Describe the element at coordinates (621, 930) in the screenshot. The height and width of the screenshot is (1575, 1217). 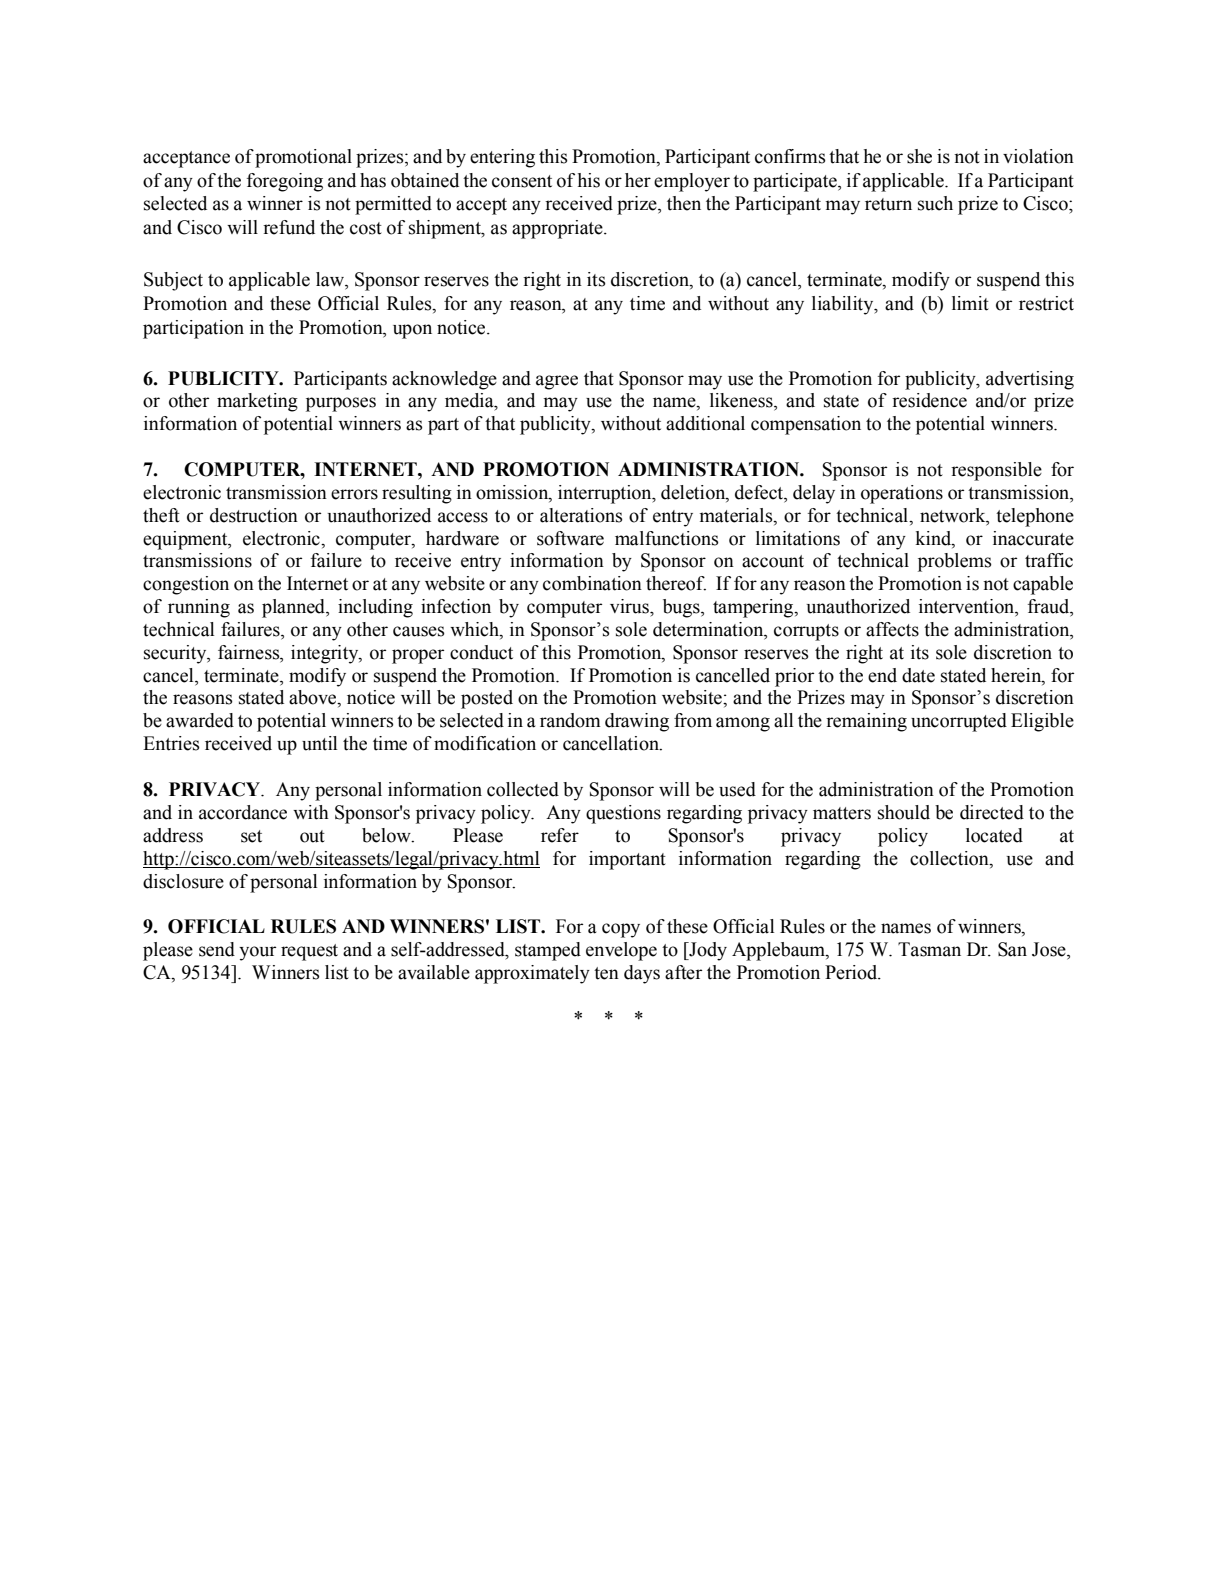
I see `copy` at that location.
